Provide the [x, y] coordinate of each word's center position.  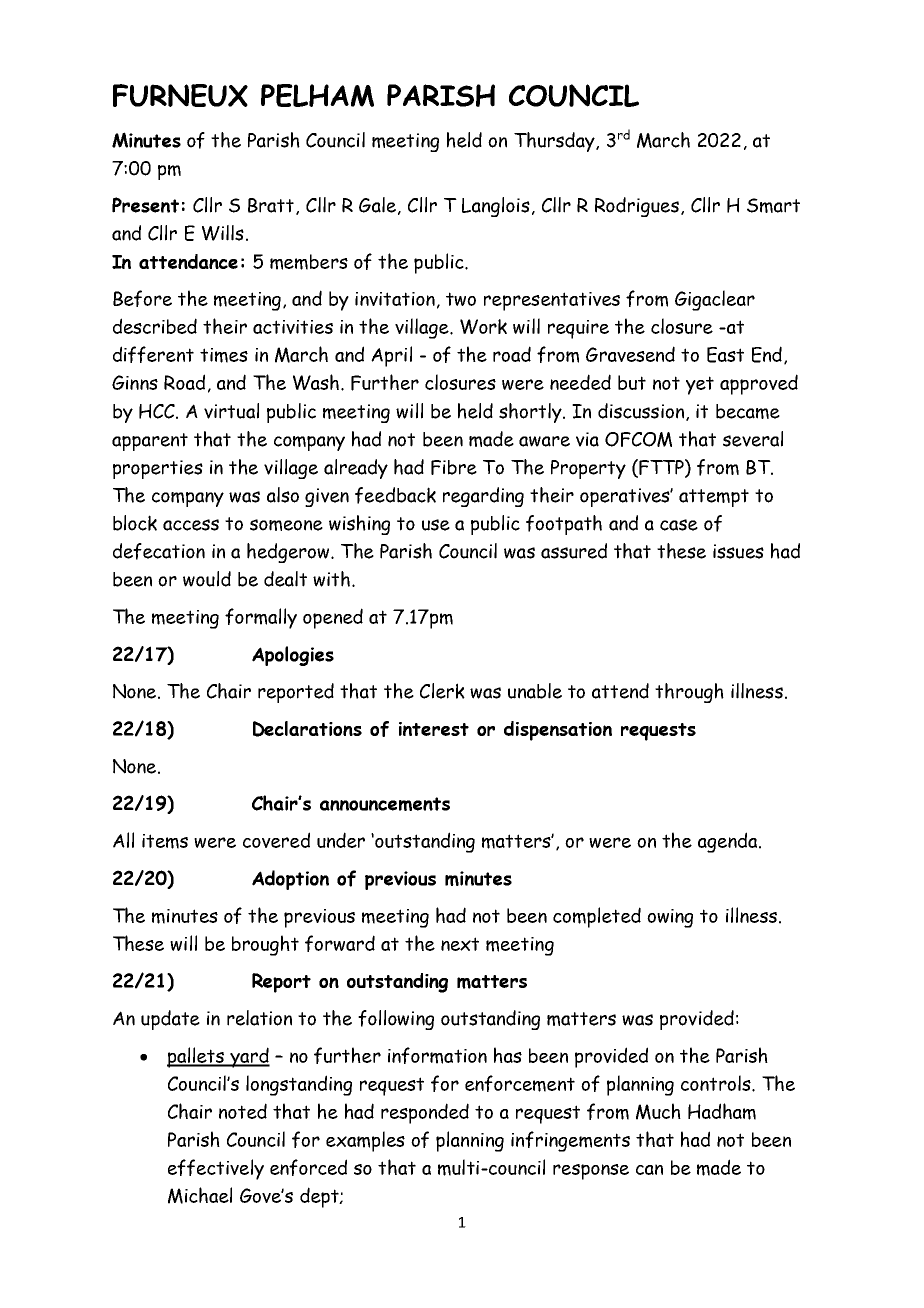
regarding [483, 497]
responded [425, 1113]
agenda [729, 842]
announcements [385, 804]
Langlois [496, 207]
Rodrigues [637, 207]
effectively [216, 1169]
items [165, 841]
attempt [714, 498]
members [309, 262]
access [191, 525]
